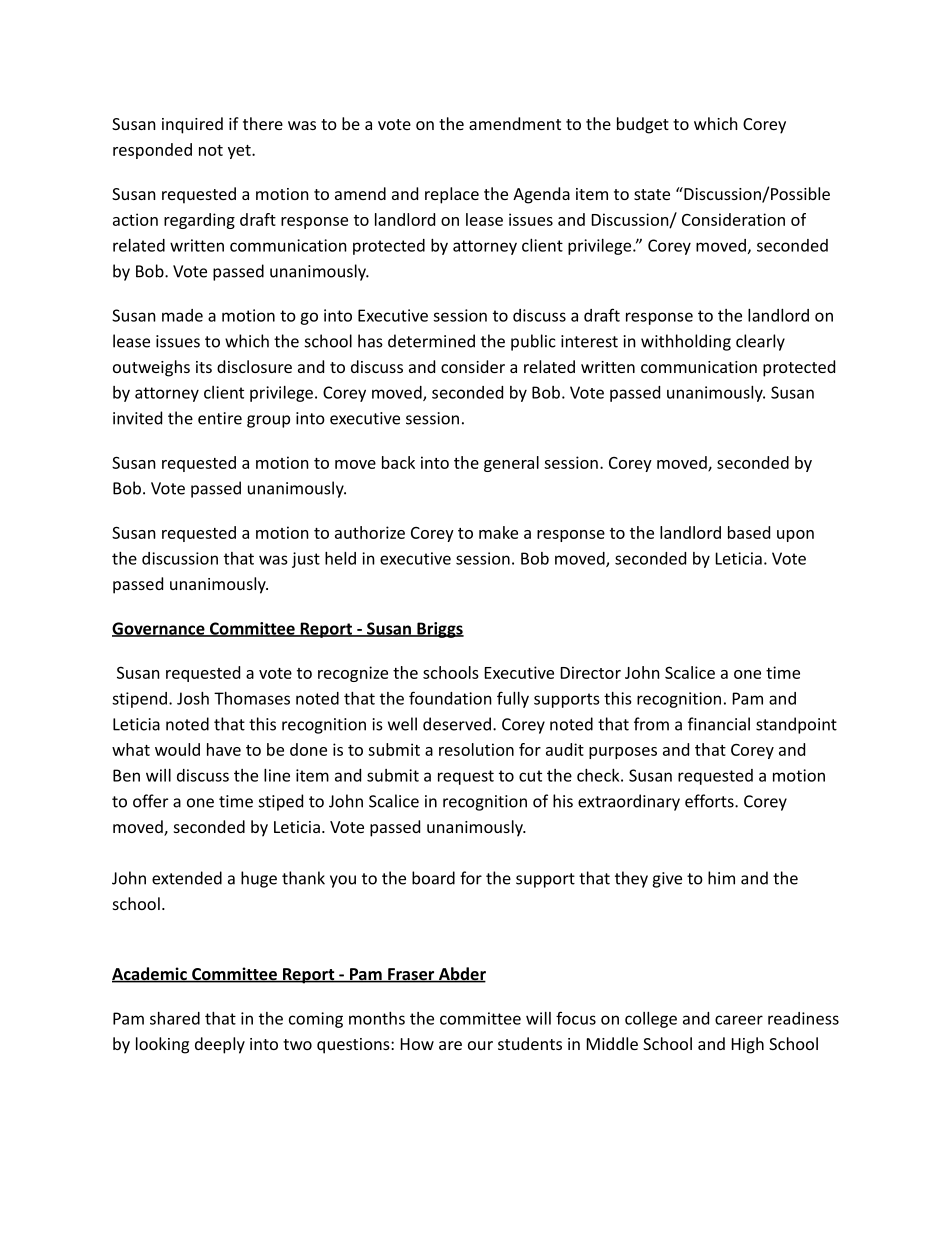 The width and height of the screenshot is (952, 1233). I want to click on replace, so click(452, 195).
